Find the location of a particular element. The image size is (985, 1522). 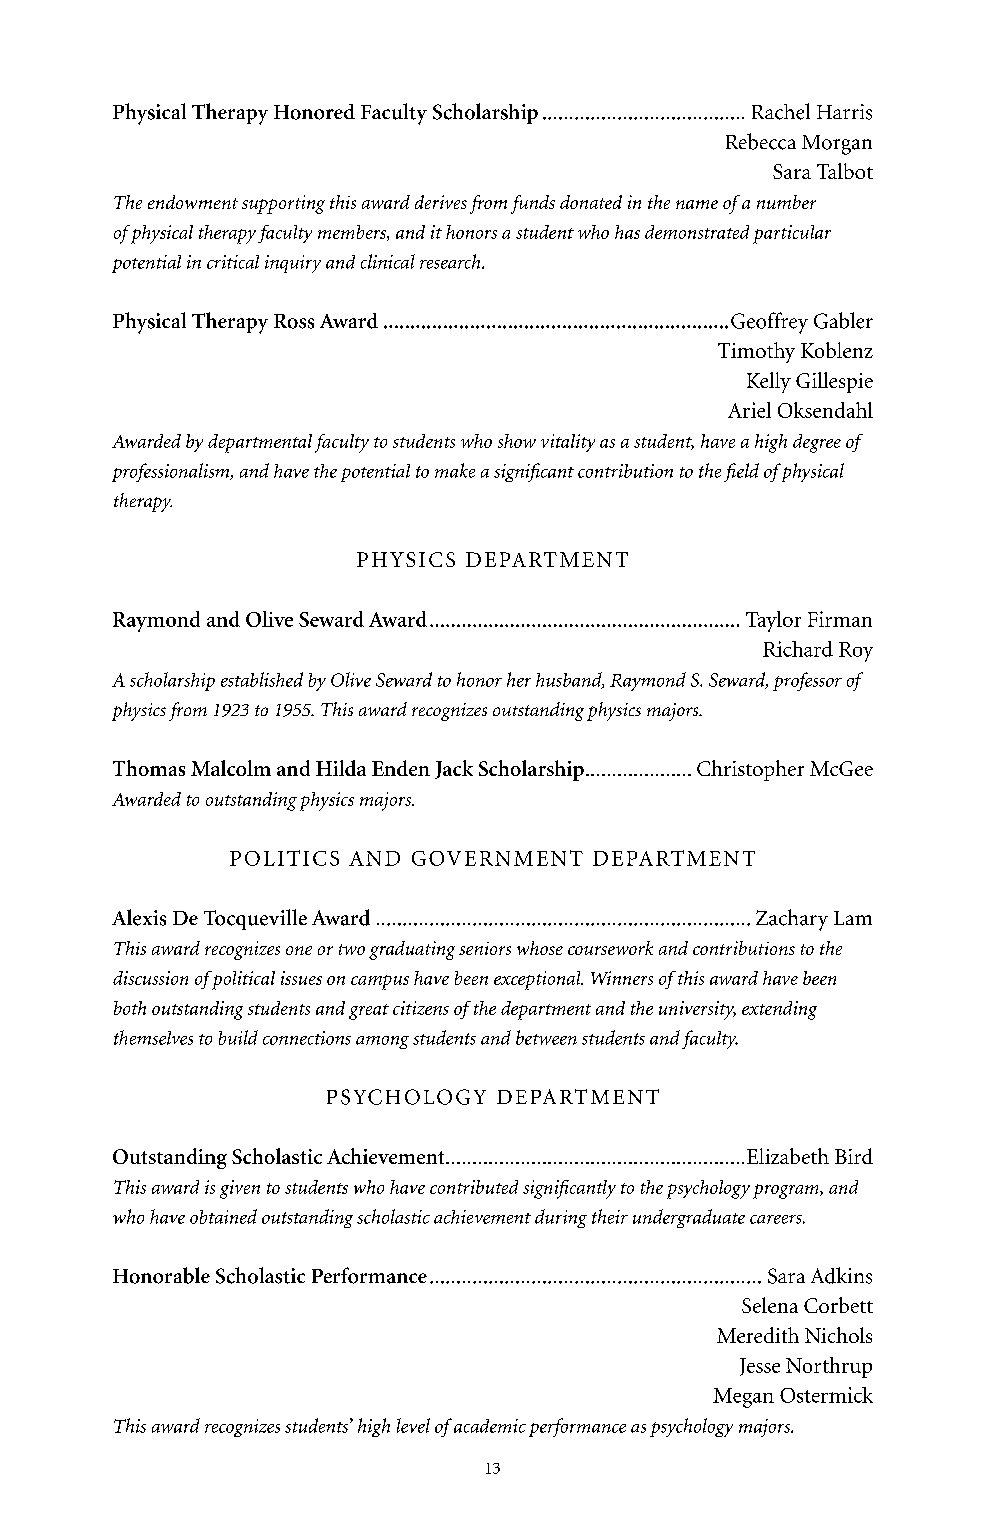

Christopher is located at coordinates (750, 770).
